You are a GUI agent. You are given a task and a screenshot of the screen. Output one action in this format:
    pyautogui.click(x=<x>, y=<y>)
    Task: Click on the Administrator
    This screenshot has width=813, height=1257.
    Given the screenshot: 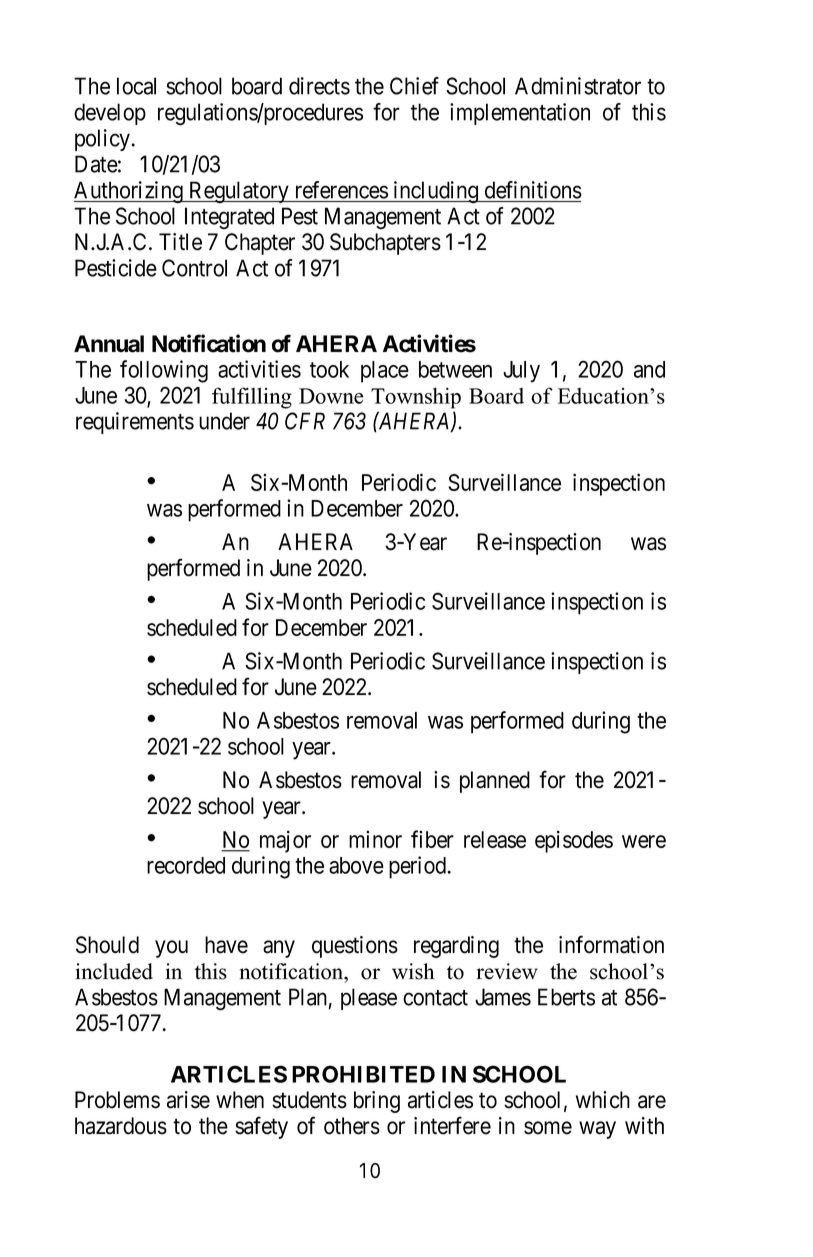 What is the action you would take?
    pyautogui.click(x=578, y=86)
